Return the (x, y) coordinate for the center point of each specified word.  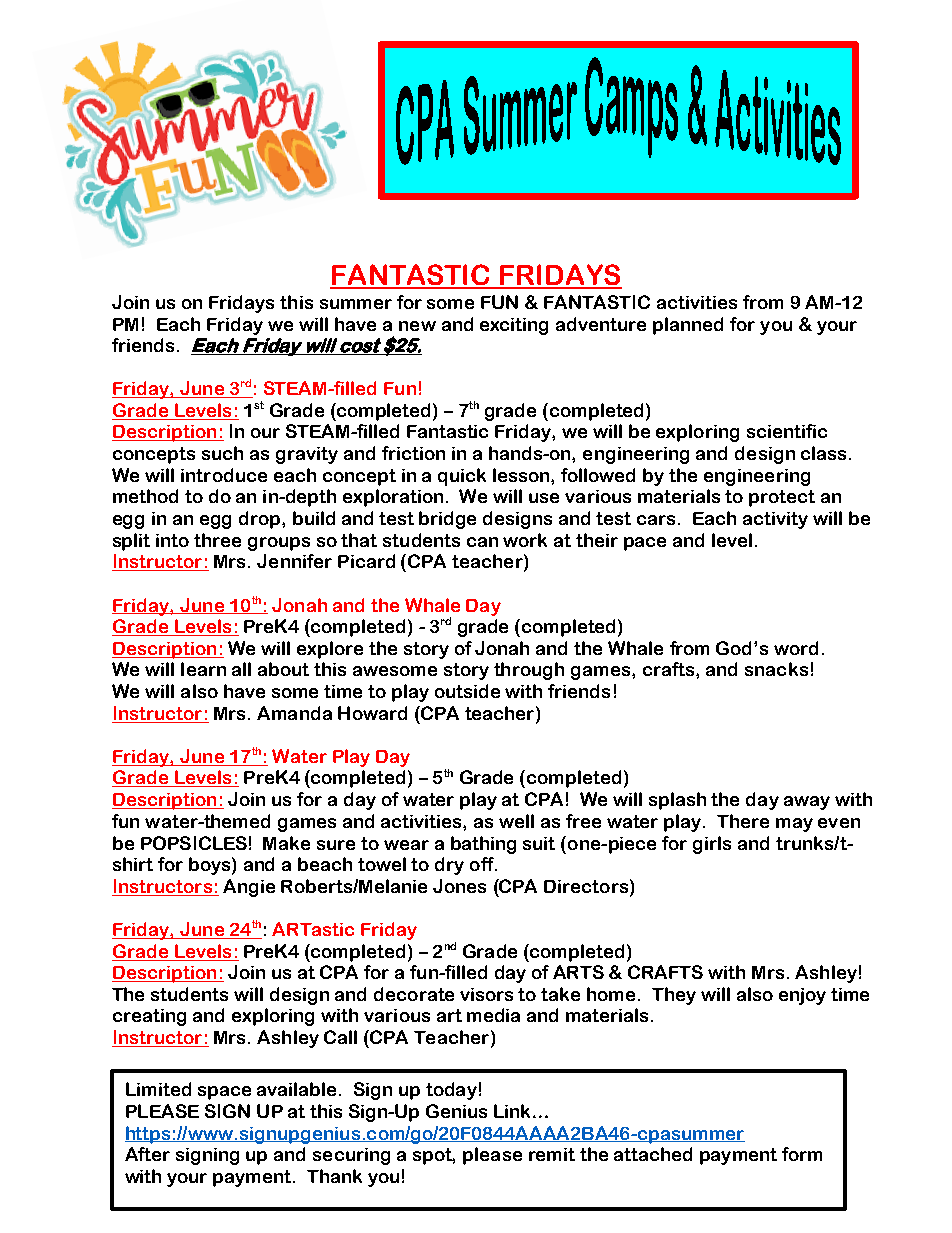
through (529, 671)
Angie (249, 888)
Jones (459, 886)
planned (688, 326)
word (796, 648)
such (222, 453)
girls (712, 845)
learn (203, 669)
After (147, 1154)
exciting (514, 326)
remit (552, 1154)
